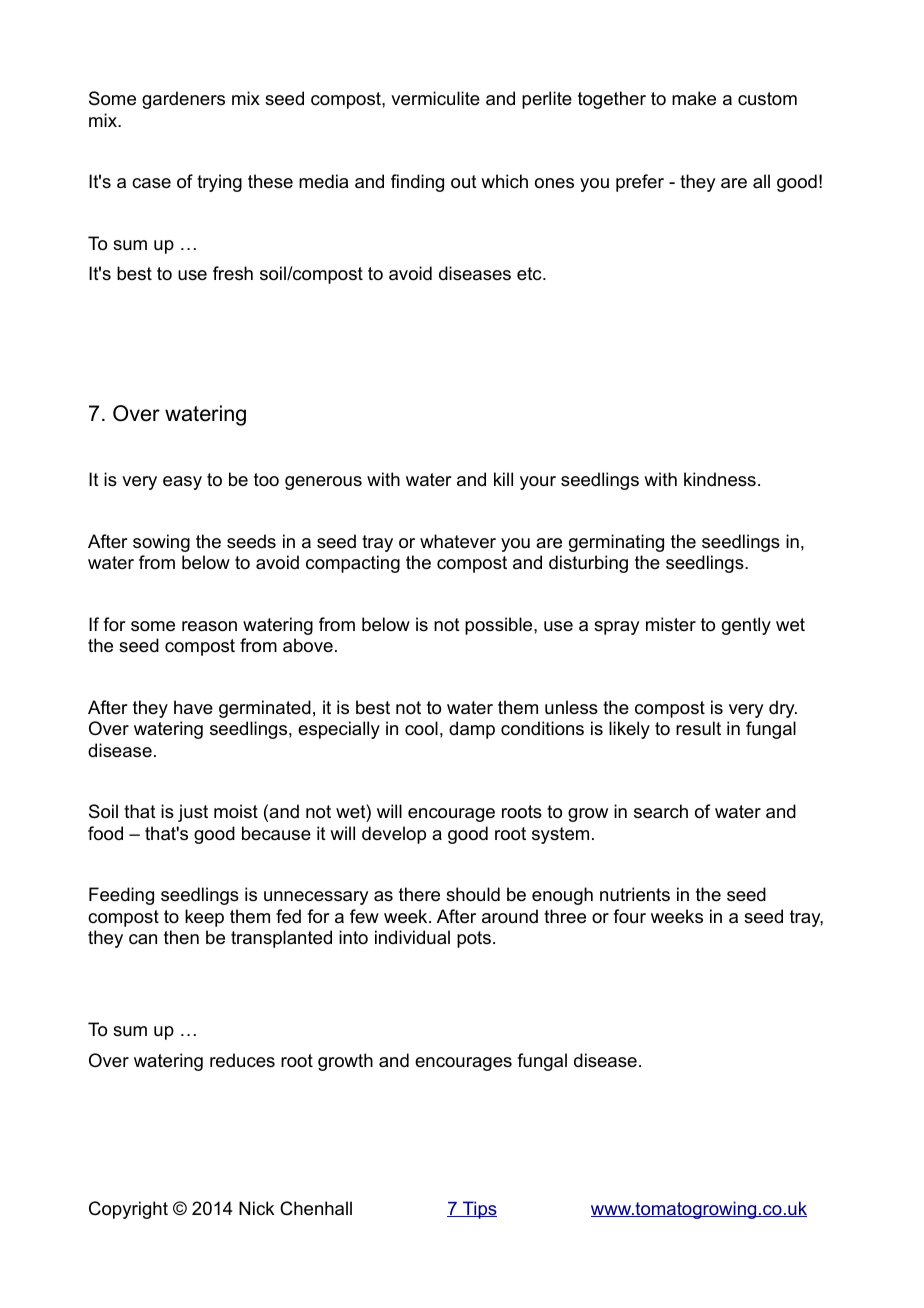  I want to click on Tips, so click(479, 1210).
